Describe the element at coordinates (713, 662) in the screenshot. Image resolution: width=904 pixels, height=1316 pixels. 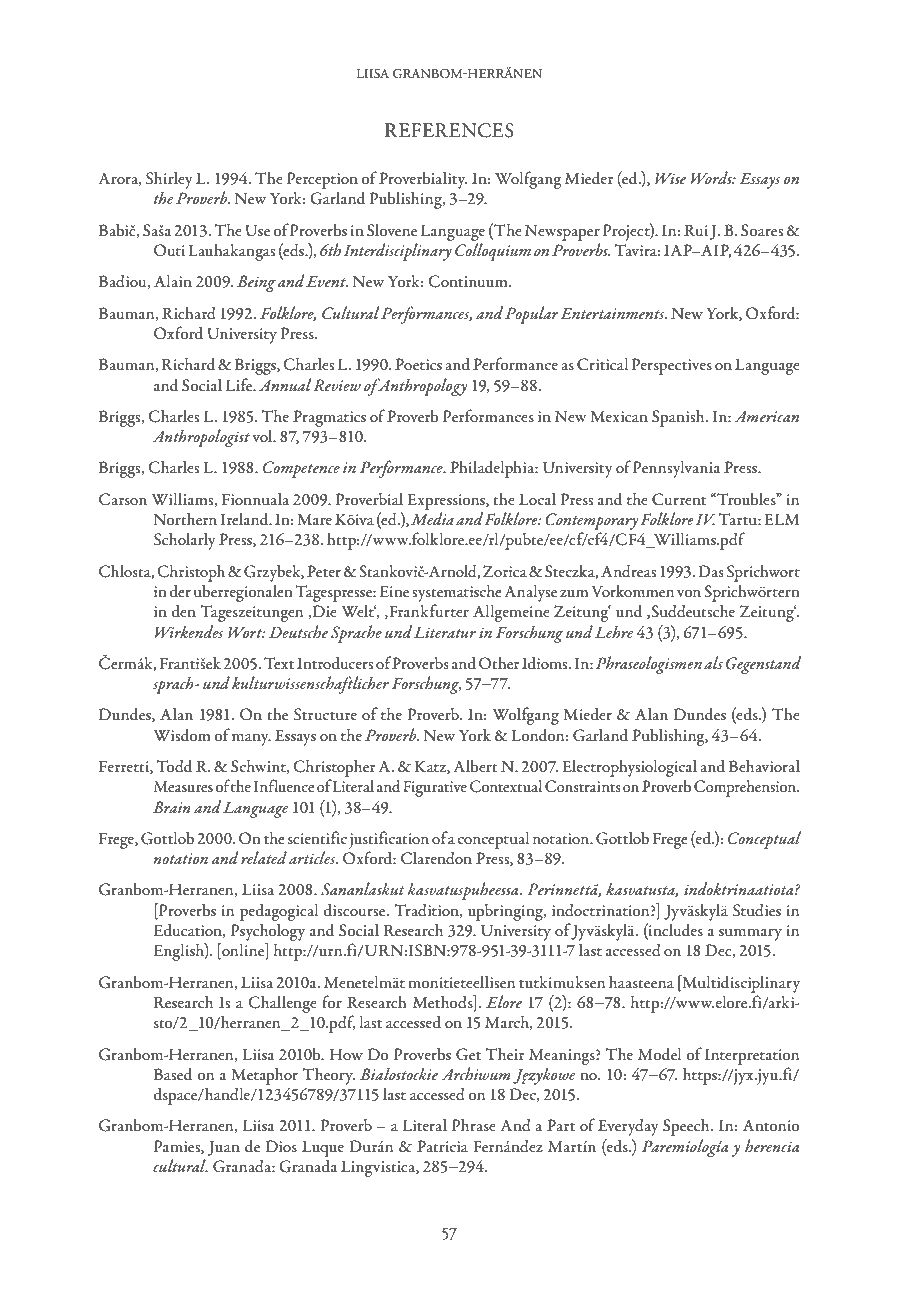
I see `als` at that location.
